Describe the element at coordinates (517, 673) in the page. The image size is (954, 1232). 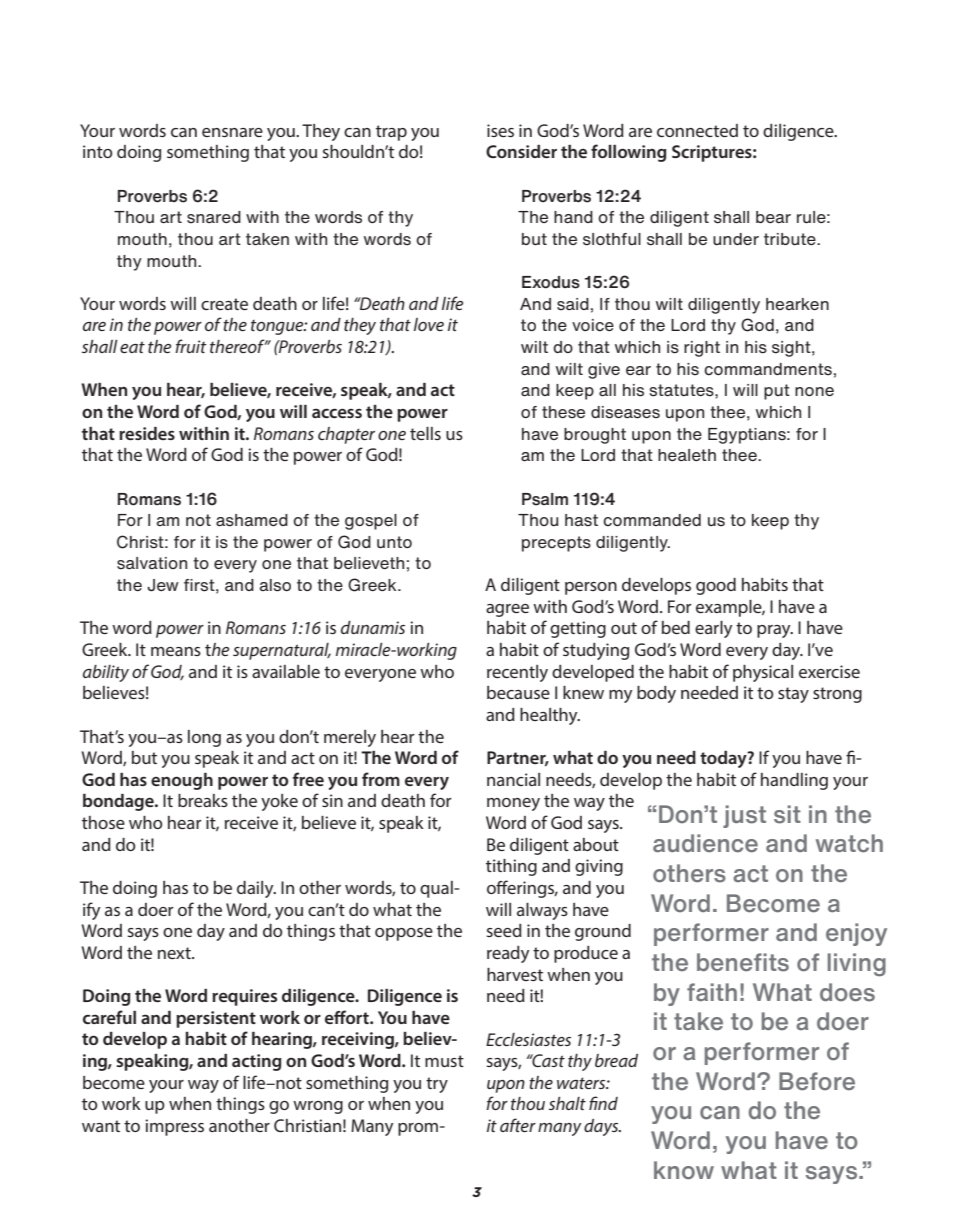
I see `recently` at that location.
